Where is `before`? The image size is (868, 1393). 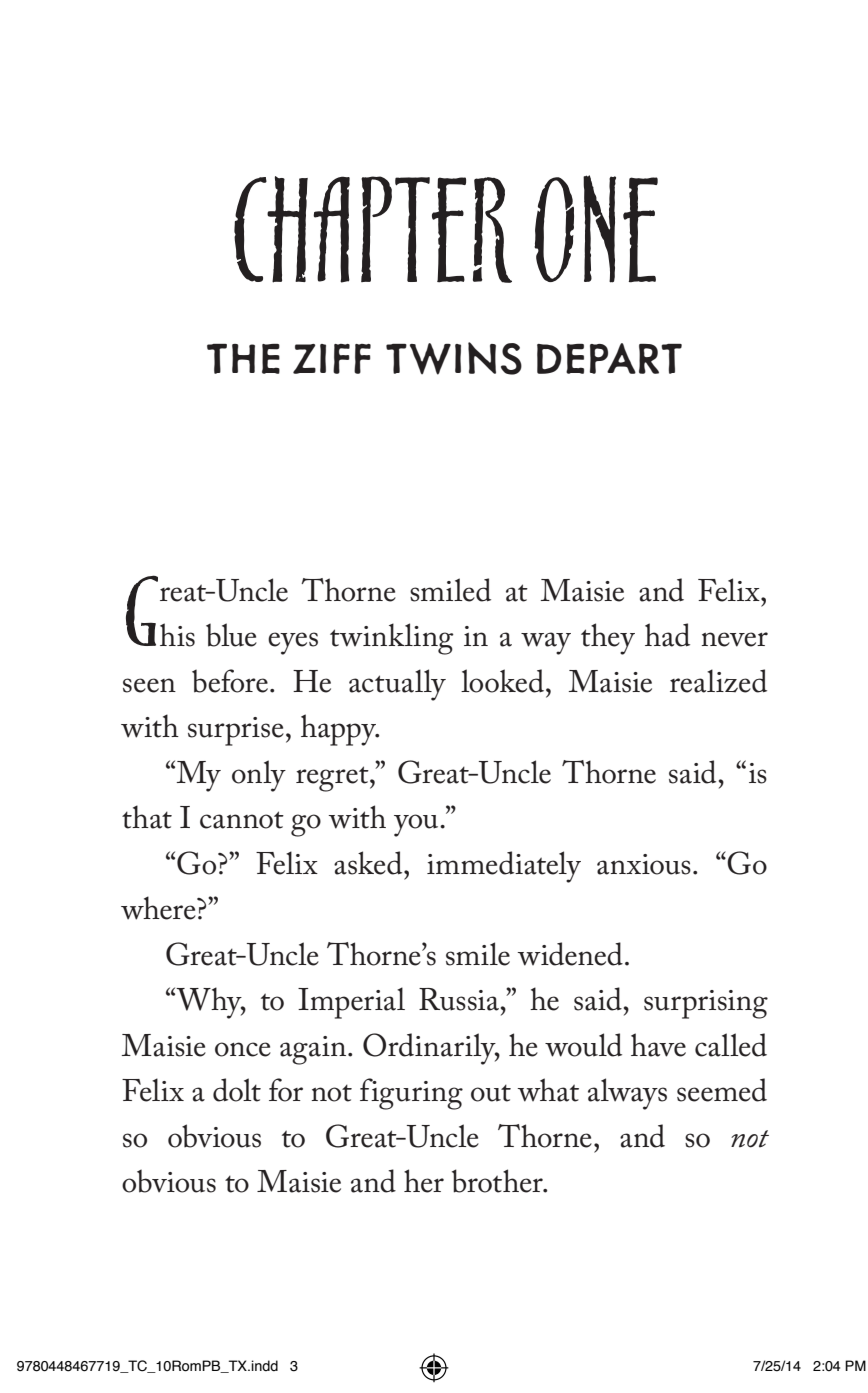
before is located at coordinates (230, 681).
